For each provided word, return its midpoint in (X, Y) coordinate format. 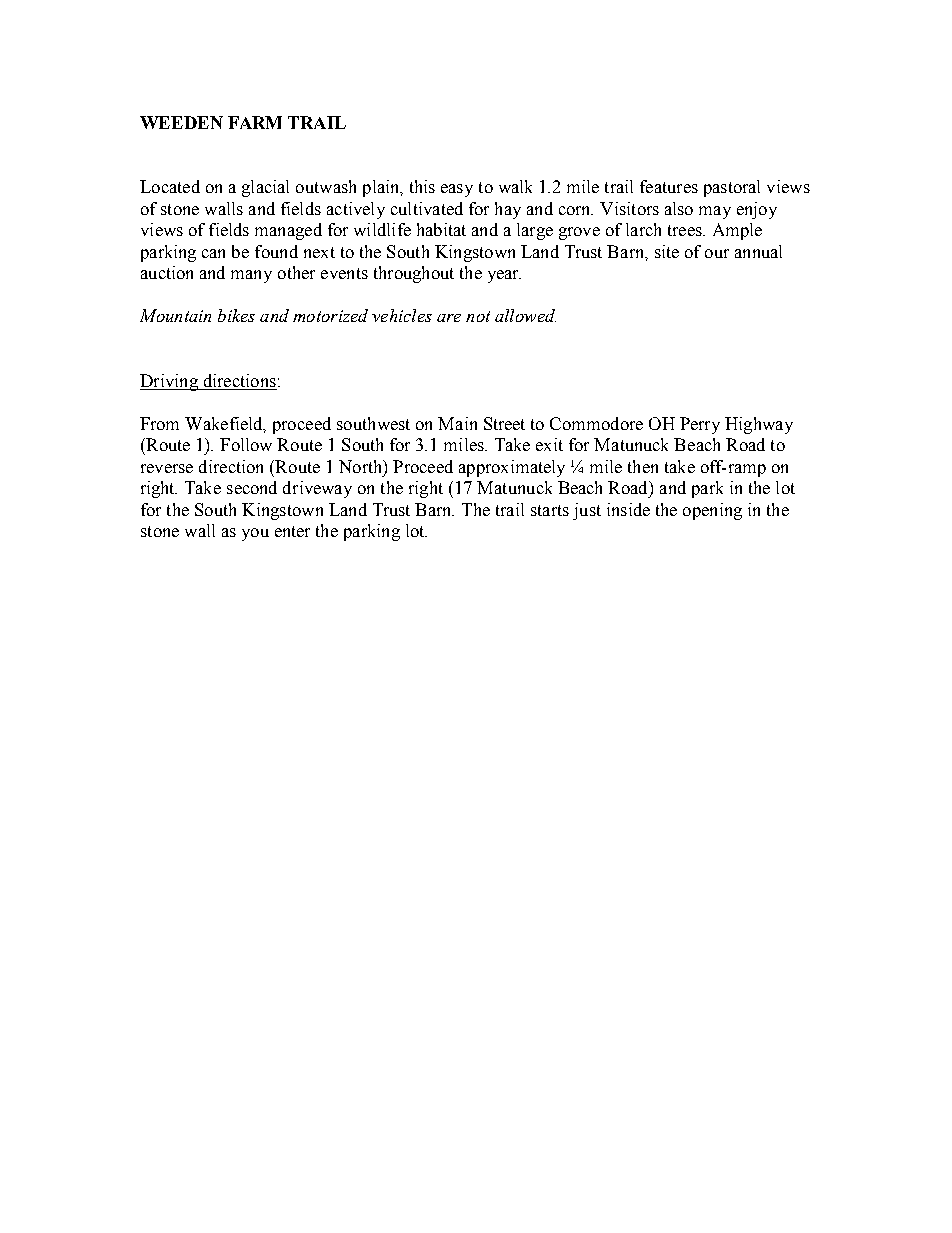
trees (686, 230)
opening (712, 511)
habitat (441, 229)
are (449, 318)
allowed (525, 315)
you (255, 534)
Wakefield (225, 424)
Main (457, 423)
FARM (255, 122)
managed (288, 231)
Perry (700, 425)
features (669, 186)
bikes (236, 315)
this (422, 186)
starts (550, 510)
